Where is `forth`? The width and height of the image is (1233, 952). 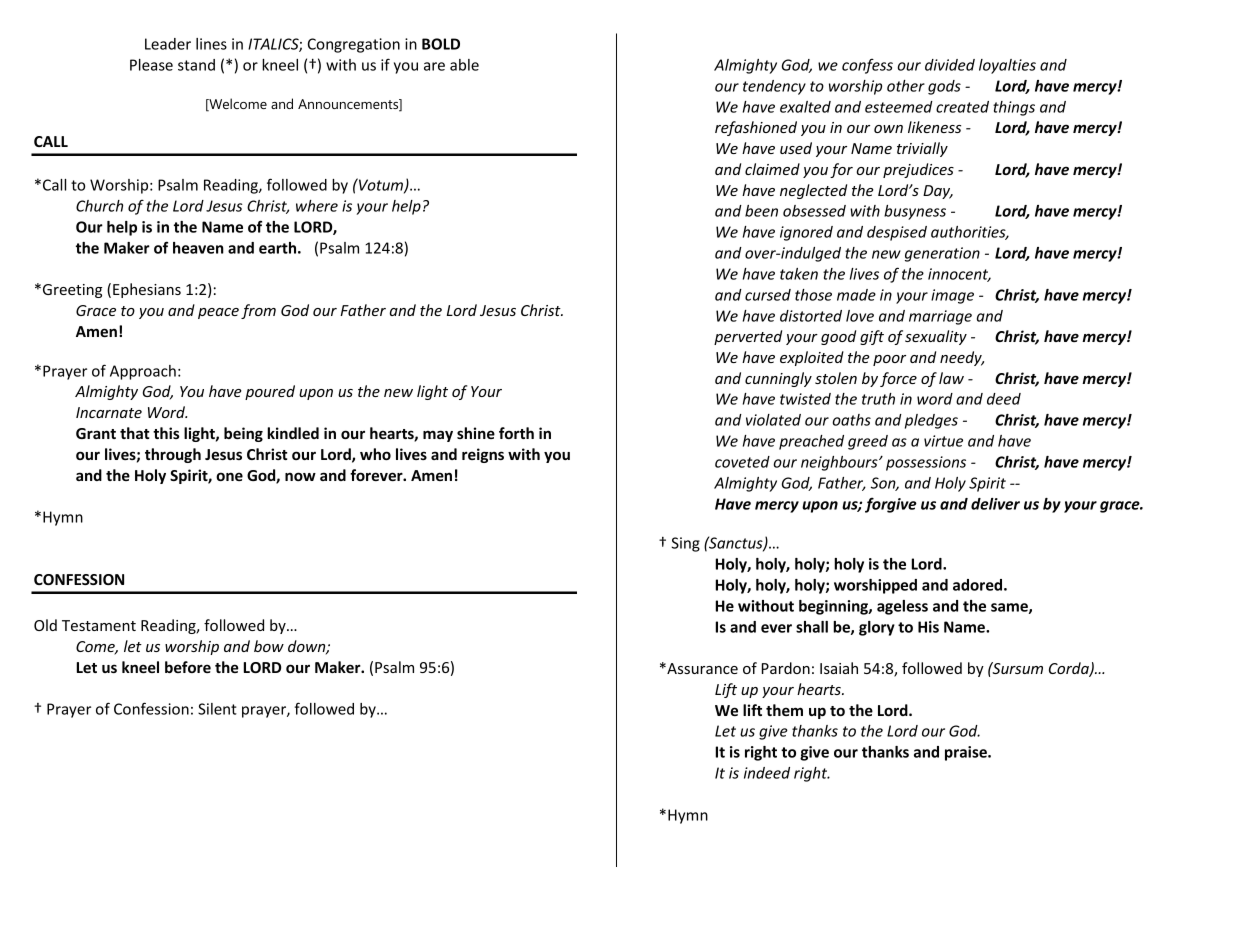 forth is located at coordinates (516, 433).
